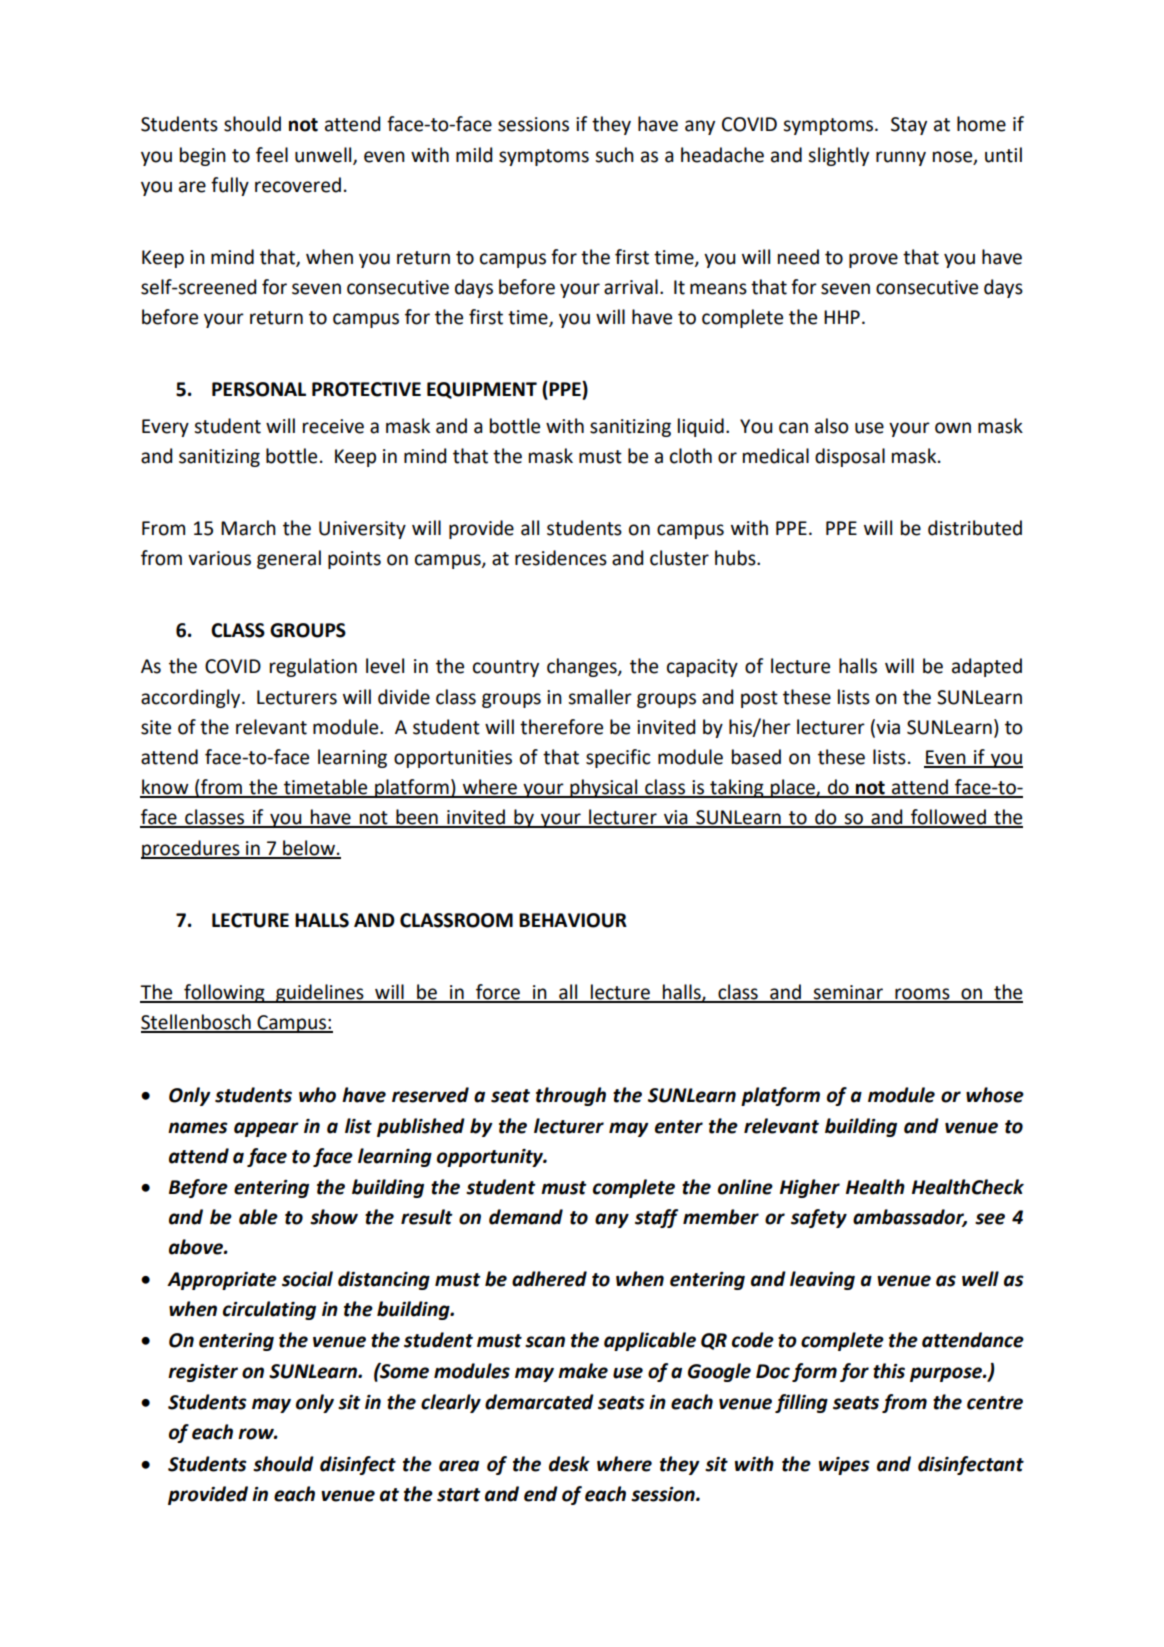  What do you see at coordinates (272, 155) in the screenshot?
I see `feel` at bounding box center [272, 155].
